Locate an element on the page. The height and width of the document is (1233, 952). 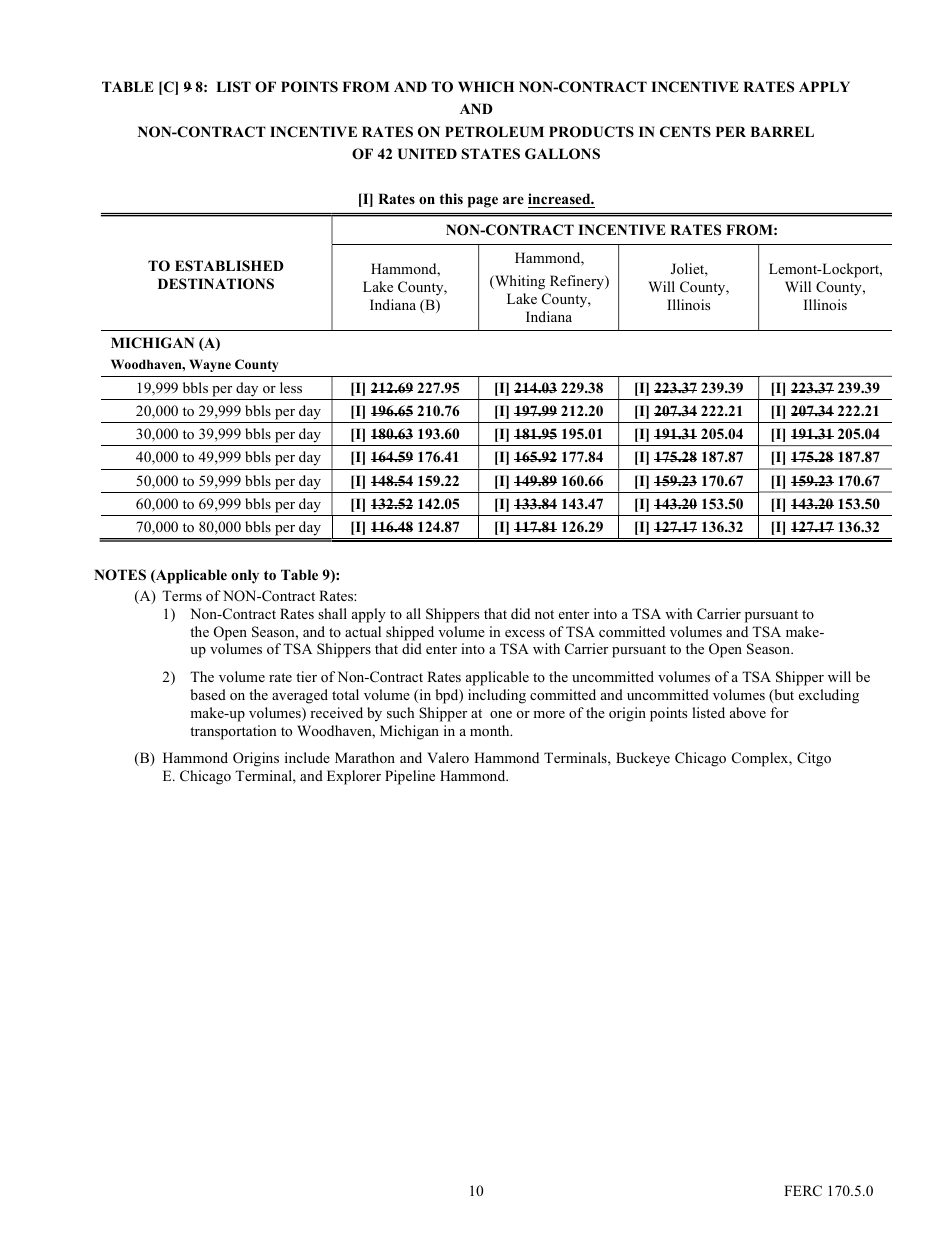
Explorer is located at coordinates (354, 777).
